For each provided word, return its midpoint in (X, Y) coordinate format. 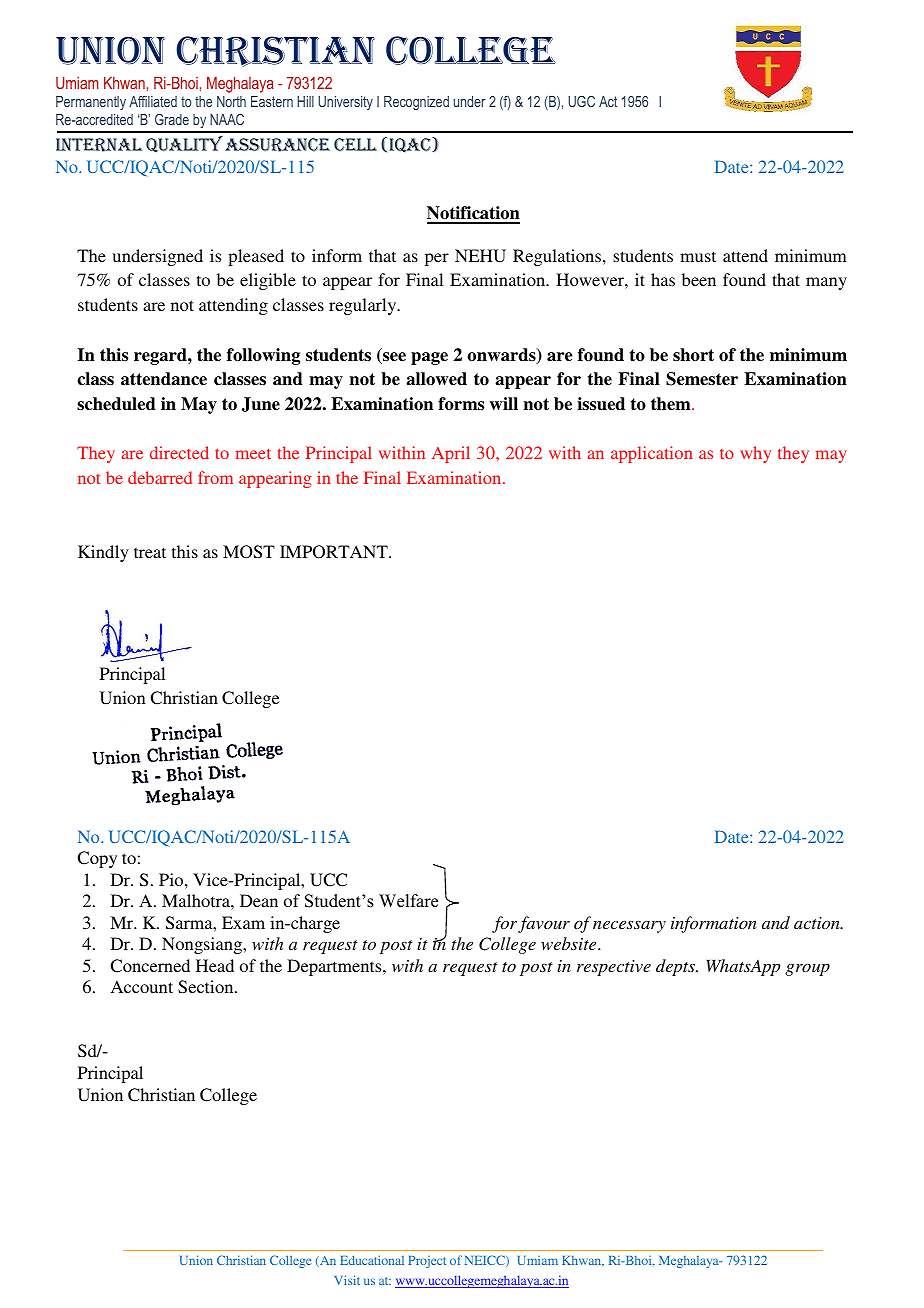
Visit (347, 1280)
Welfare (408, 901)
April (451, 454)
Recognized (416, 103)
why (755, 454)
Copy (97, 859)
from (215, 477)
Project (427, 1262)
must (698, 256)
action (818, 923)
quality (184, 144)
